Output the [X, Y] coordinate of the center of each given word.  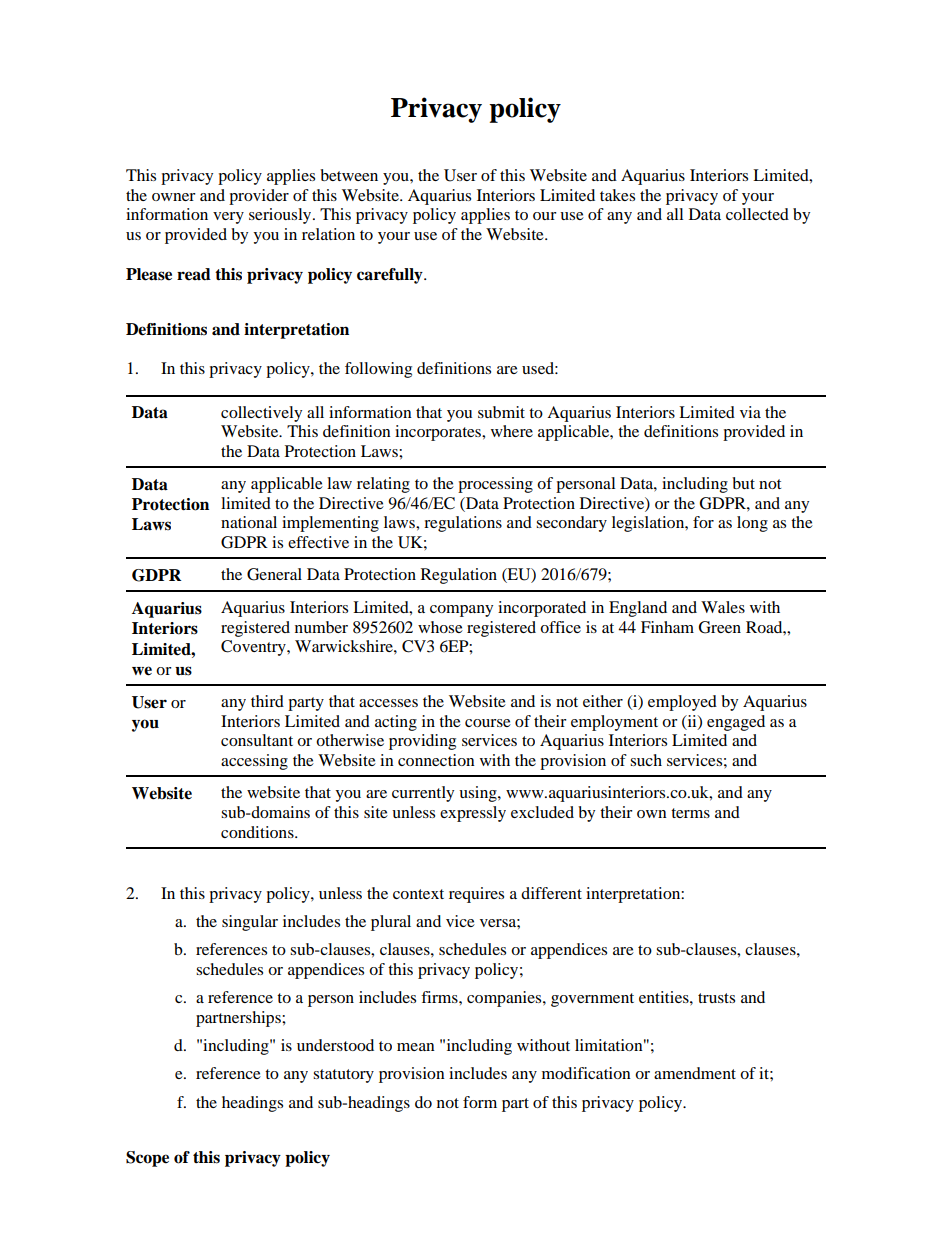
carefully [391, 276]
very [228, 218]
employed [682, 703]
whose [440, 627]
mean [416, 1047]
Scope [147, 1159]
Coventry [254, 648]
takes [617, 195]
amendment [695, 1073]
